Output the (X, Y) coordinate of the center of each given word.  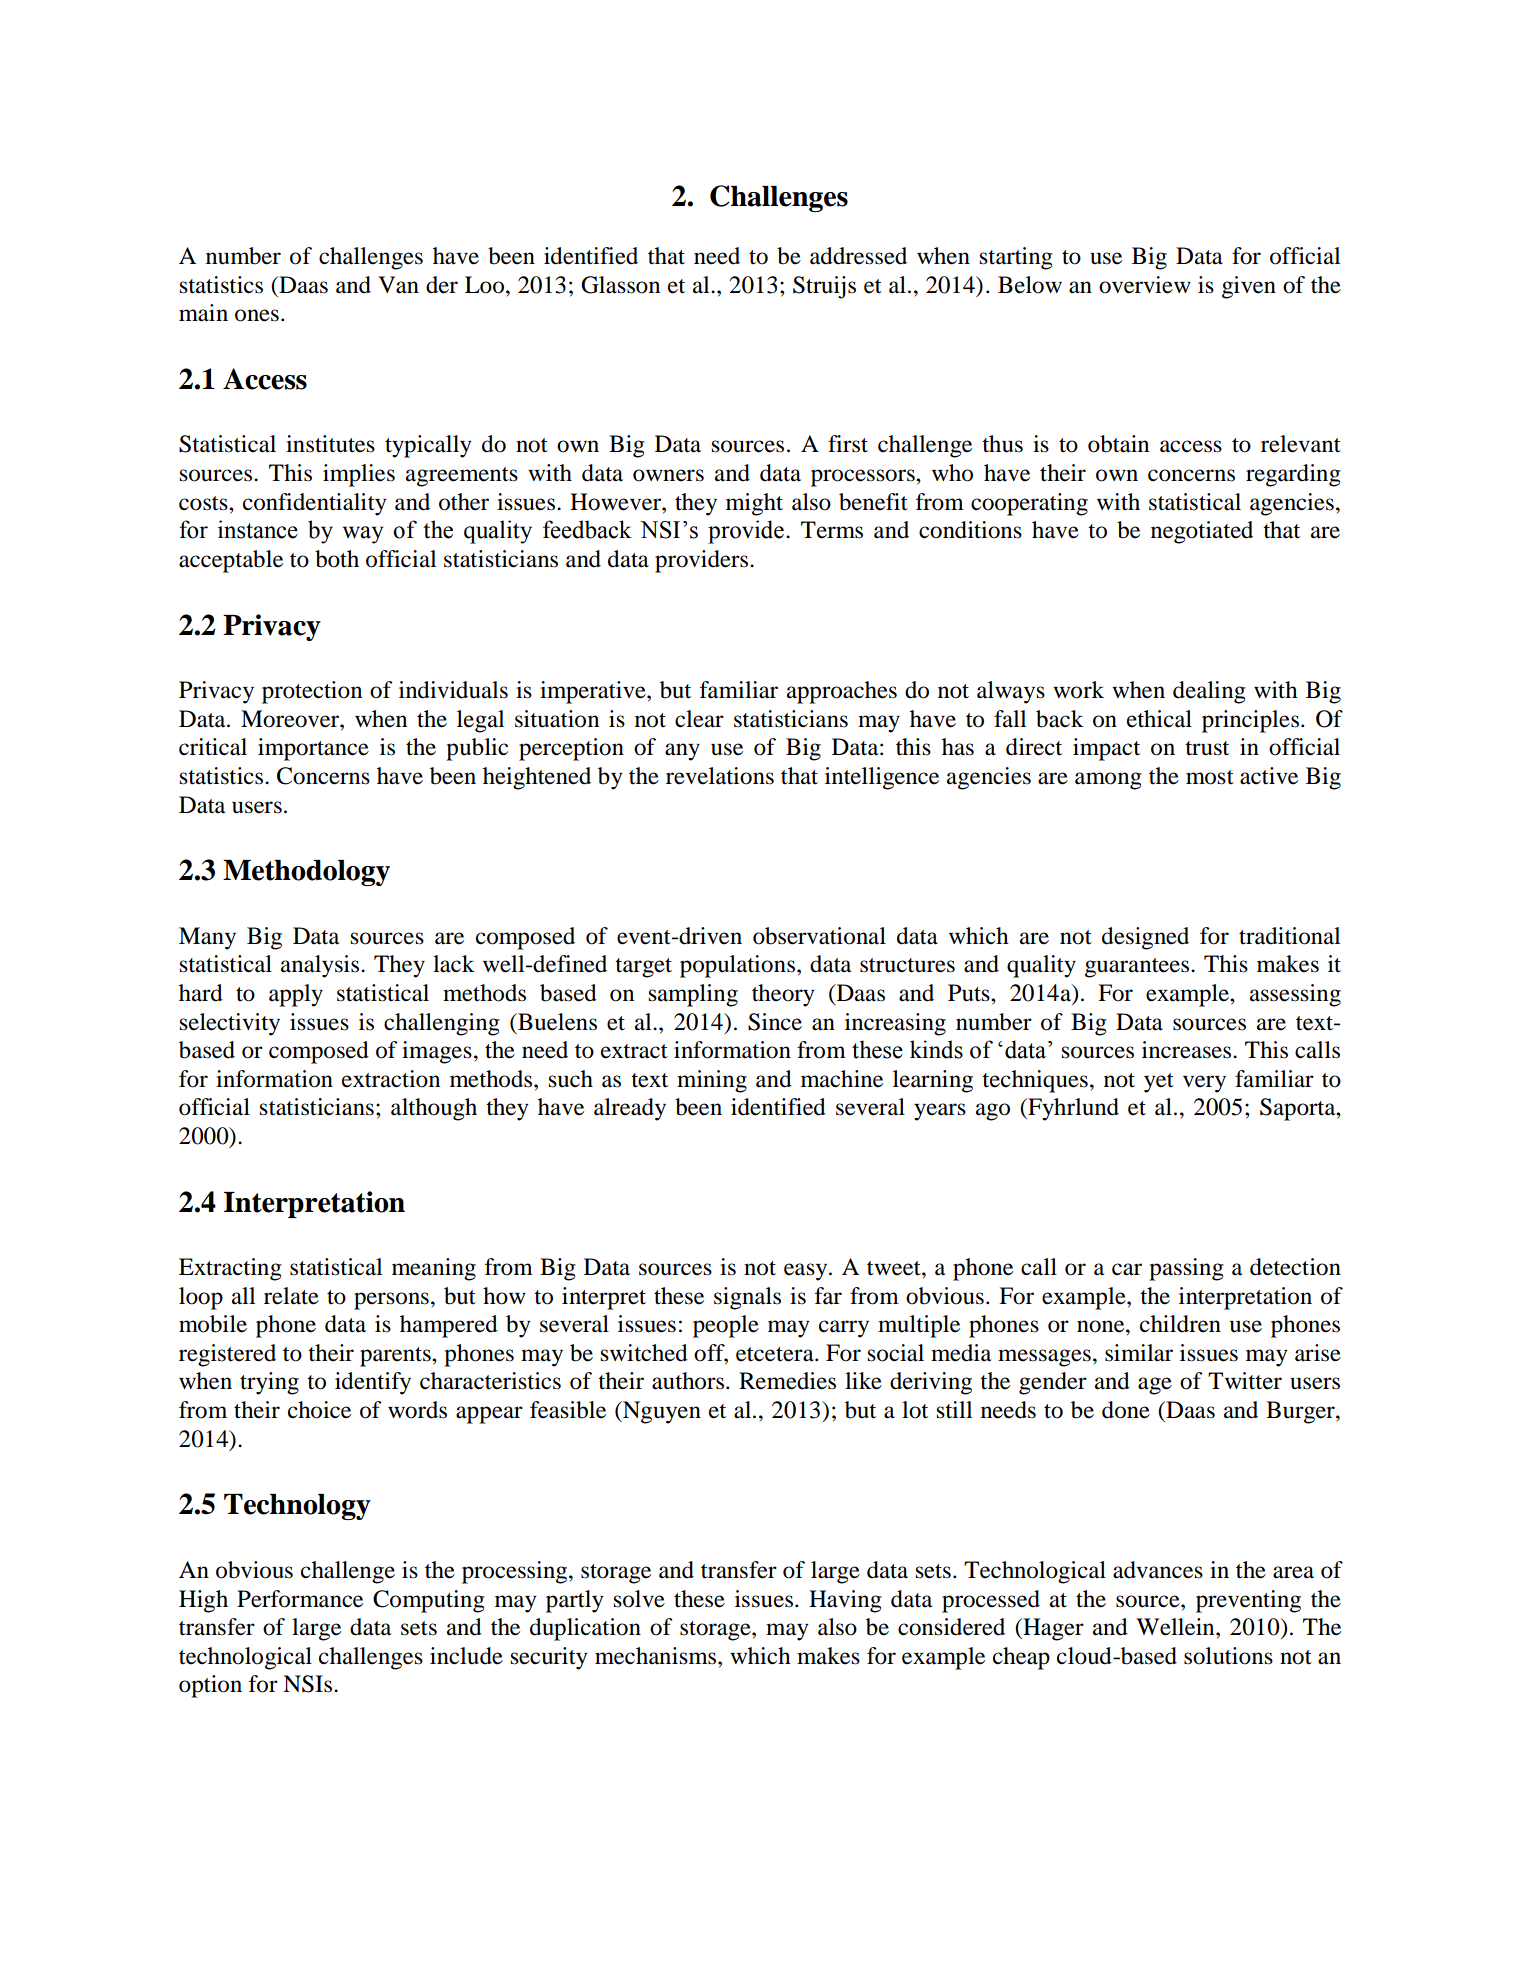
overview (1145, 285)
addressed (858, 256)
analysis (321, 966)
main (203, 313)
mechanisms (657, 1656)
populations (739, 966)
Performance (300, 1599)
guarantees (1138, 968)
